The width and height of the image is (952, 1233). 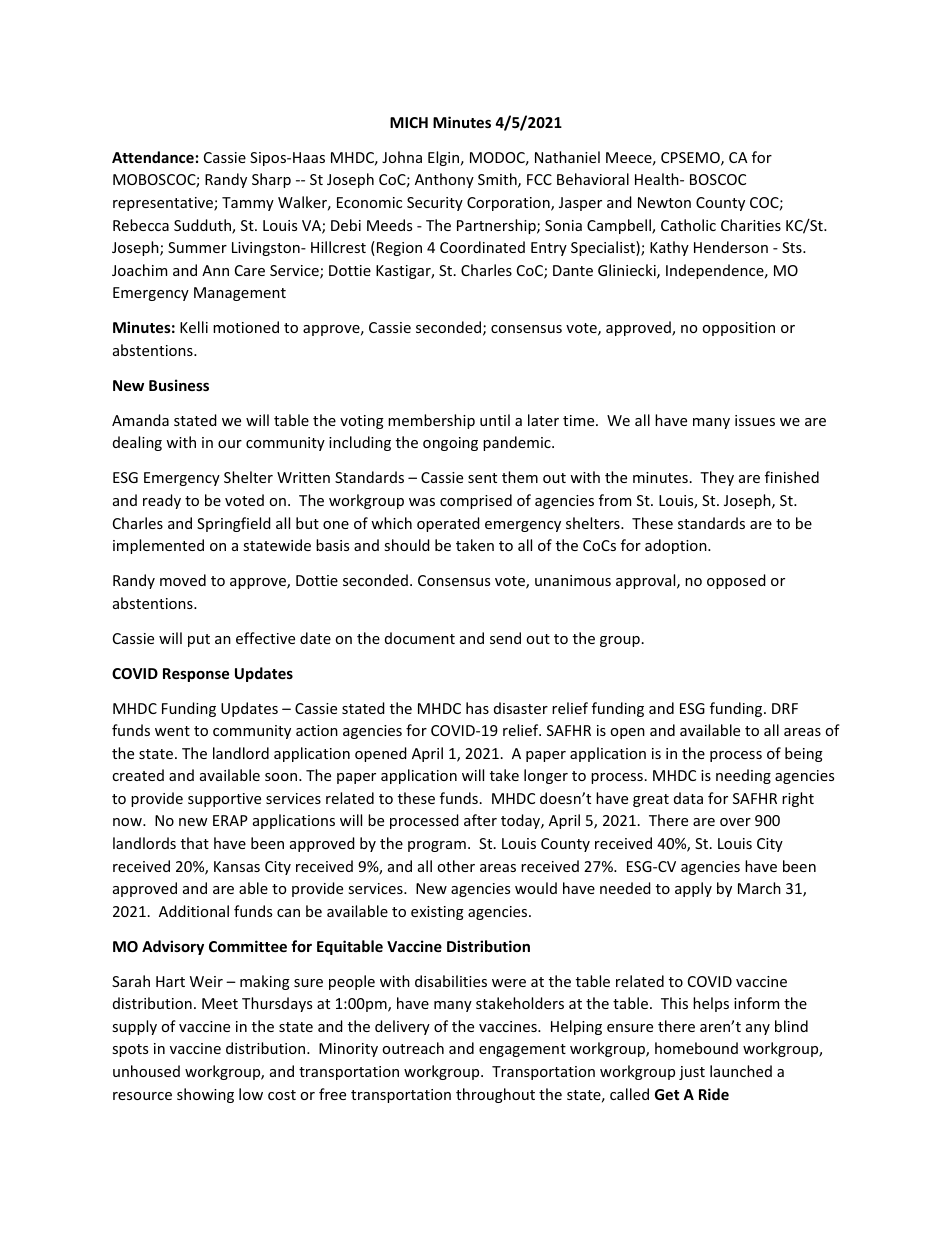 What do you see at coordinates (664, 202) in the image?
I see `Newton` at bounding box center [664, 202].
